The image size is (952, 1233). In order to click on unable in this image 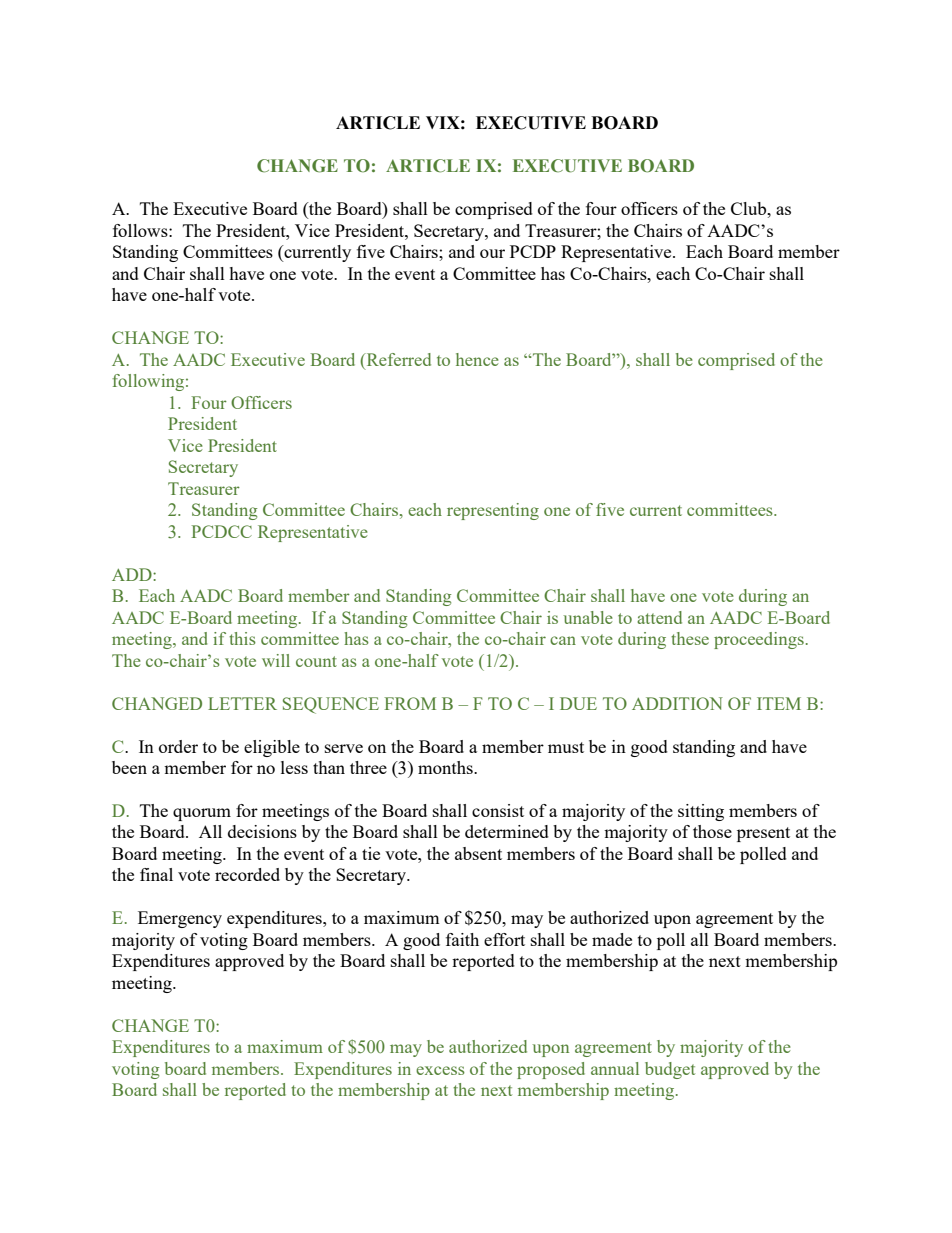, I will do `click(588, 617)`.
